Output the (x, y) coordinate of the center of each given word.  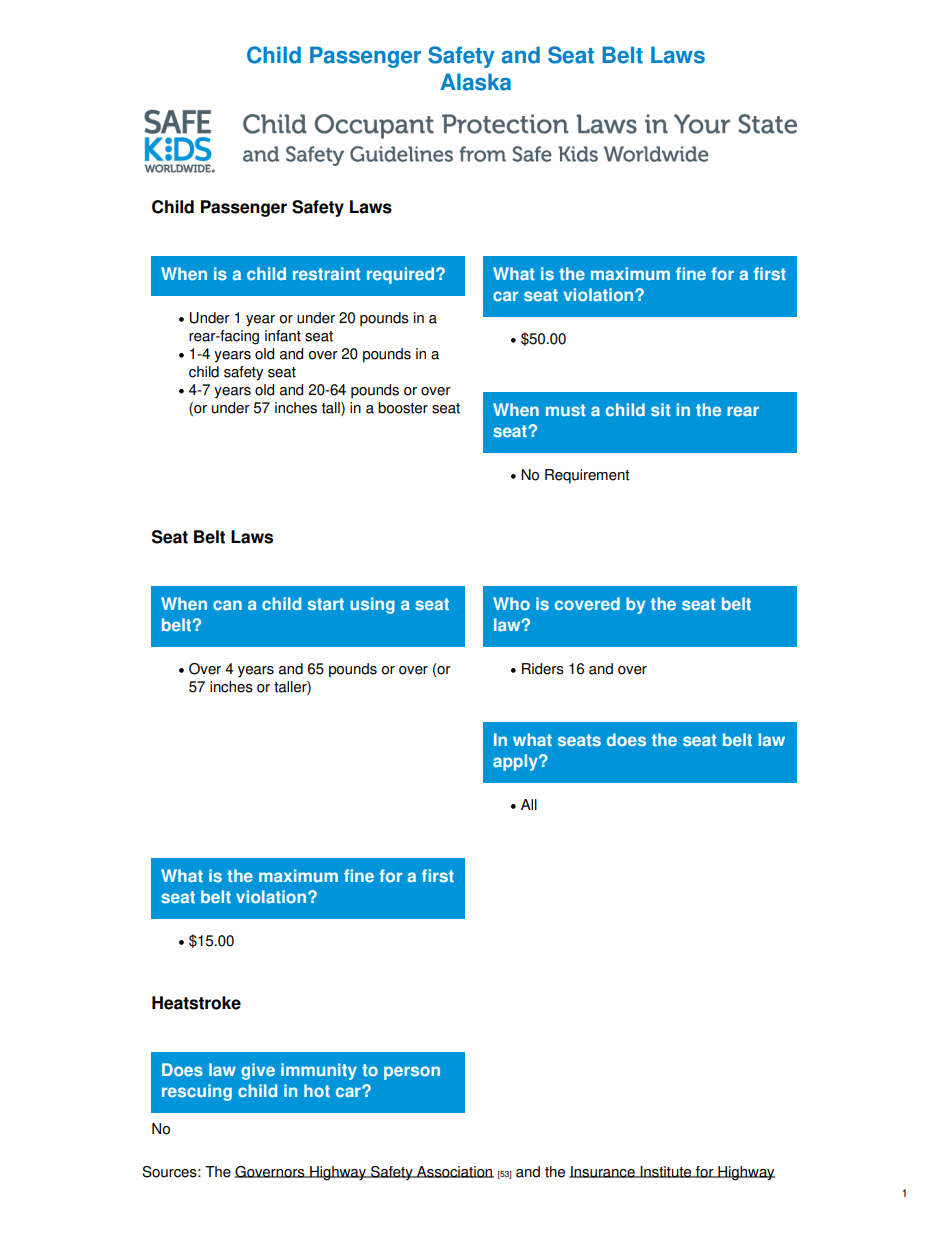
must (566, 410)
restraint (327, 274)
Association (454, 1172)
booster (403, 408)
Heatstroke (196, 1003)
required (400, 275)
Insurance (603, 1172)
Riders (543, 669)
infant (283, 336)
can (227, 605)
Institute (666, 1172)
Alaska (475, 82)
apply (516, 762)
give (258, 1071)
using (372, 605)
